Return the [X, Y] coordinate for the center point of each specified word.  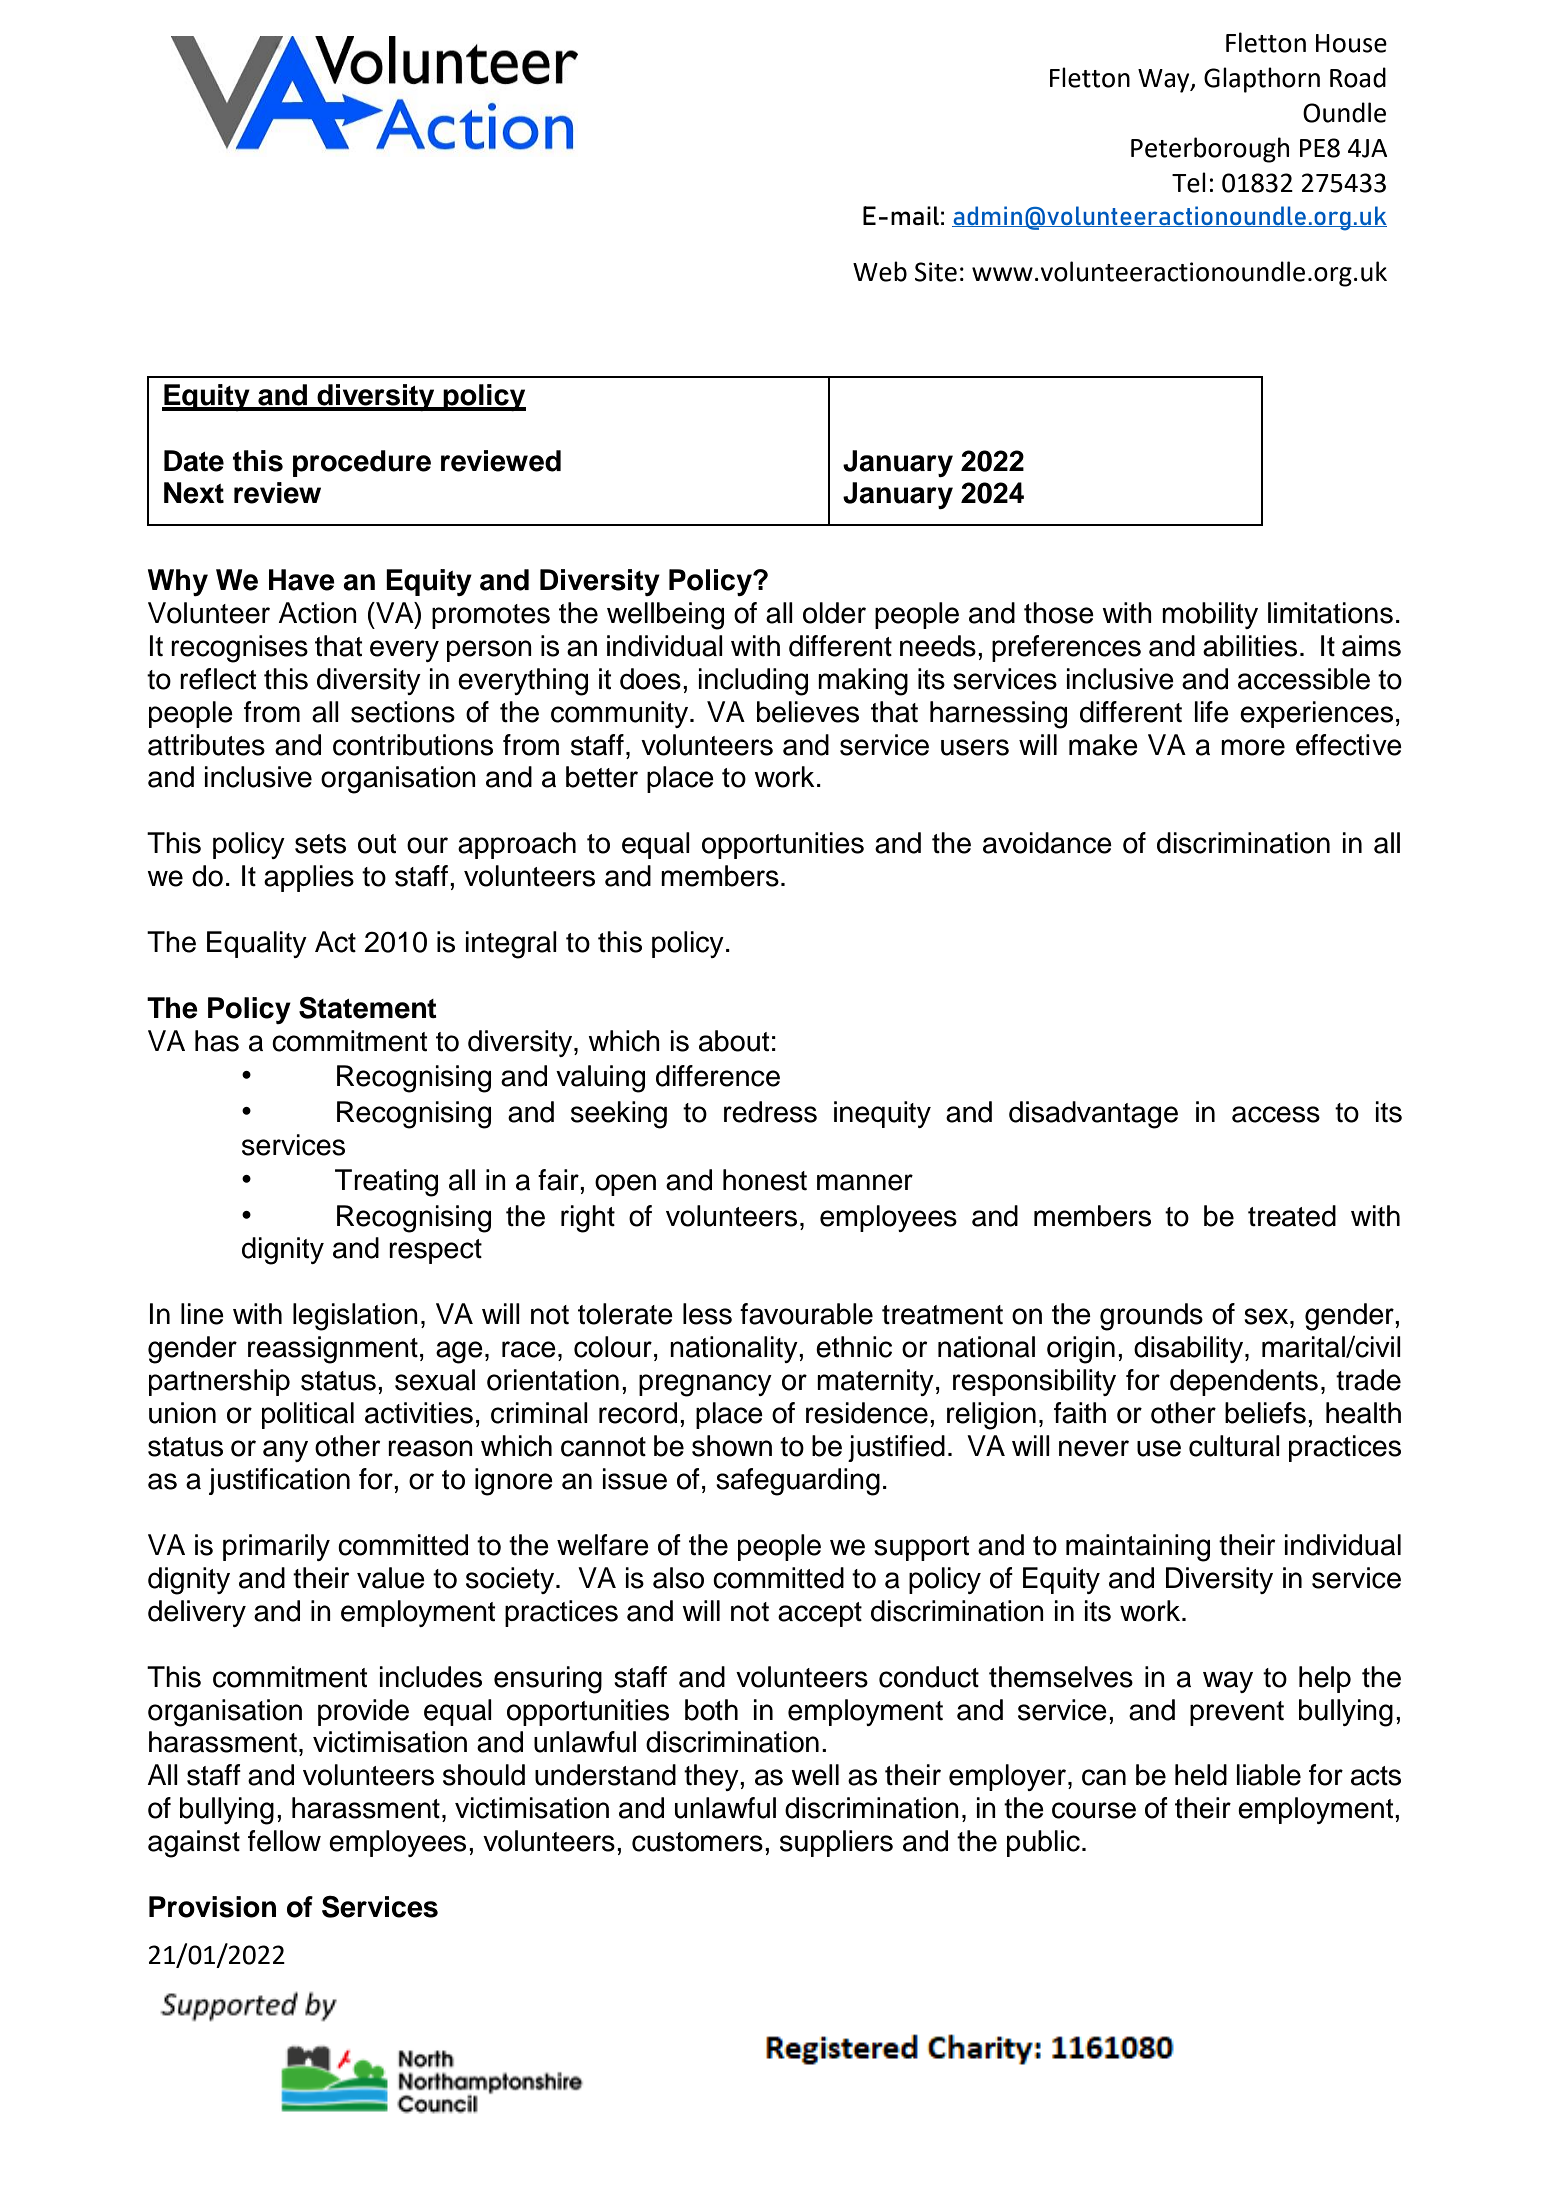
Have [302, 580]
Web [880, 271]
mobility [1210, 615]
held [1201, 1775]
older [834, 613]
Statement [368, 1008]
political [308, 1415]
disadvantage [1093, 1115]
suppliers [836, 1843]
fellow [284, 1841]
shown [732, 1446]
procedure [362, 463]
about [734, 1041]
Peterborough [1210, 150]
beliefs [1265, 1413]
